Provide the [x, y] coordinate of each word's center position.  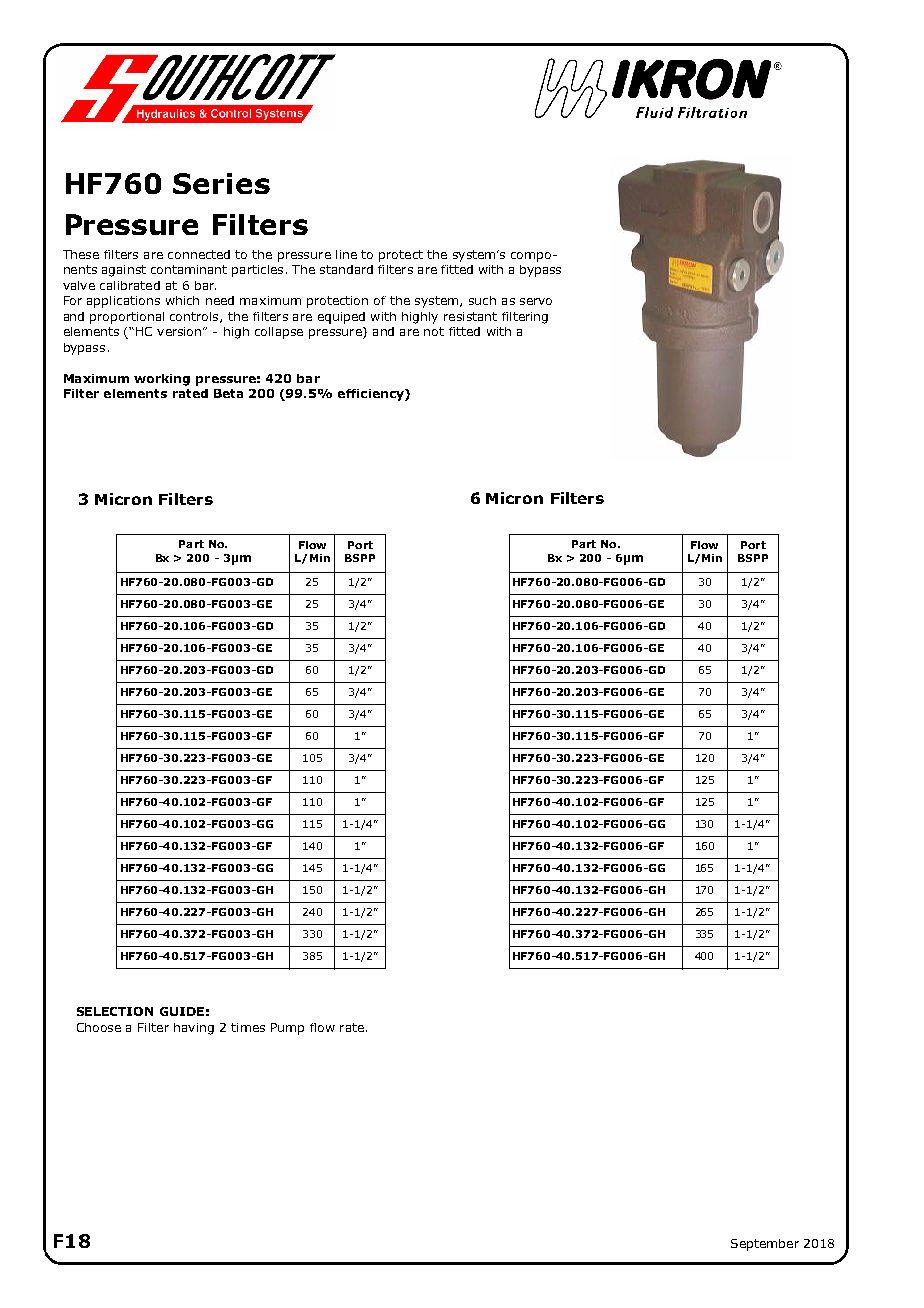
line [346, 254]
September [765, 1245]
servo [536, 301]
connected [199, 254]
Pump [287, 1029]
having [194, 1029]
